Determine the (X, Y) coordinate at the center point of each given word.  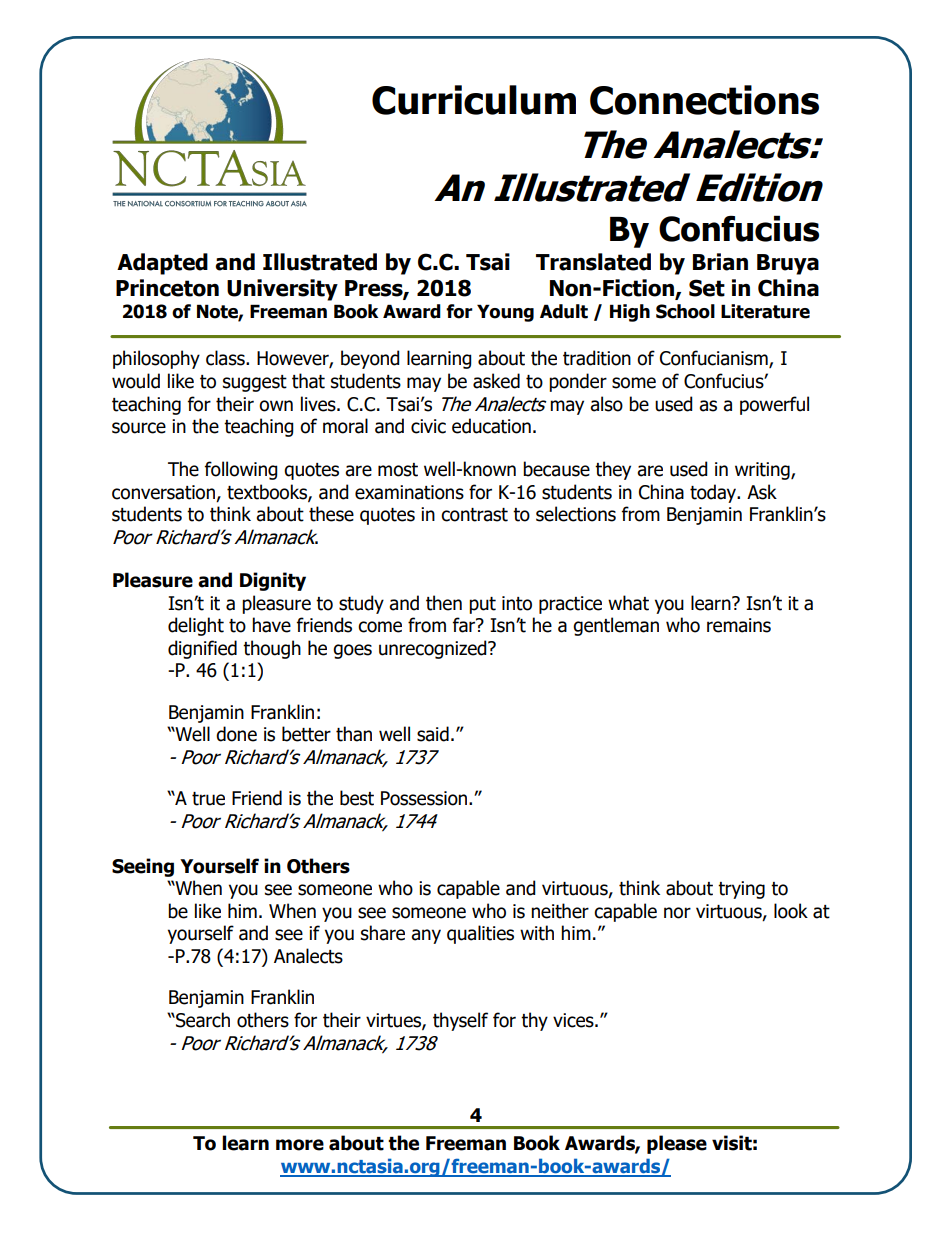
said (433, 734)
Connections (704, 100)
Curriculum (474, 100)
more (300, 1145)
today (714, 493)
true (208, 799)
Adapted (162, 264)
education (491, 426)
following (241, 470)
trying (741, 890)
